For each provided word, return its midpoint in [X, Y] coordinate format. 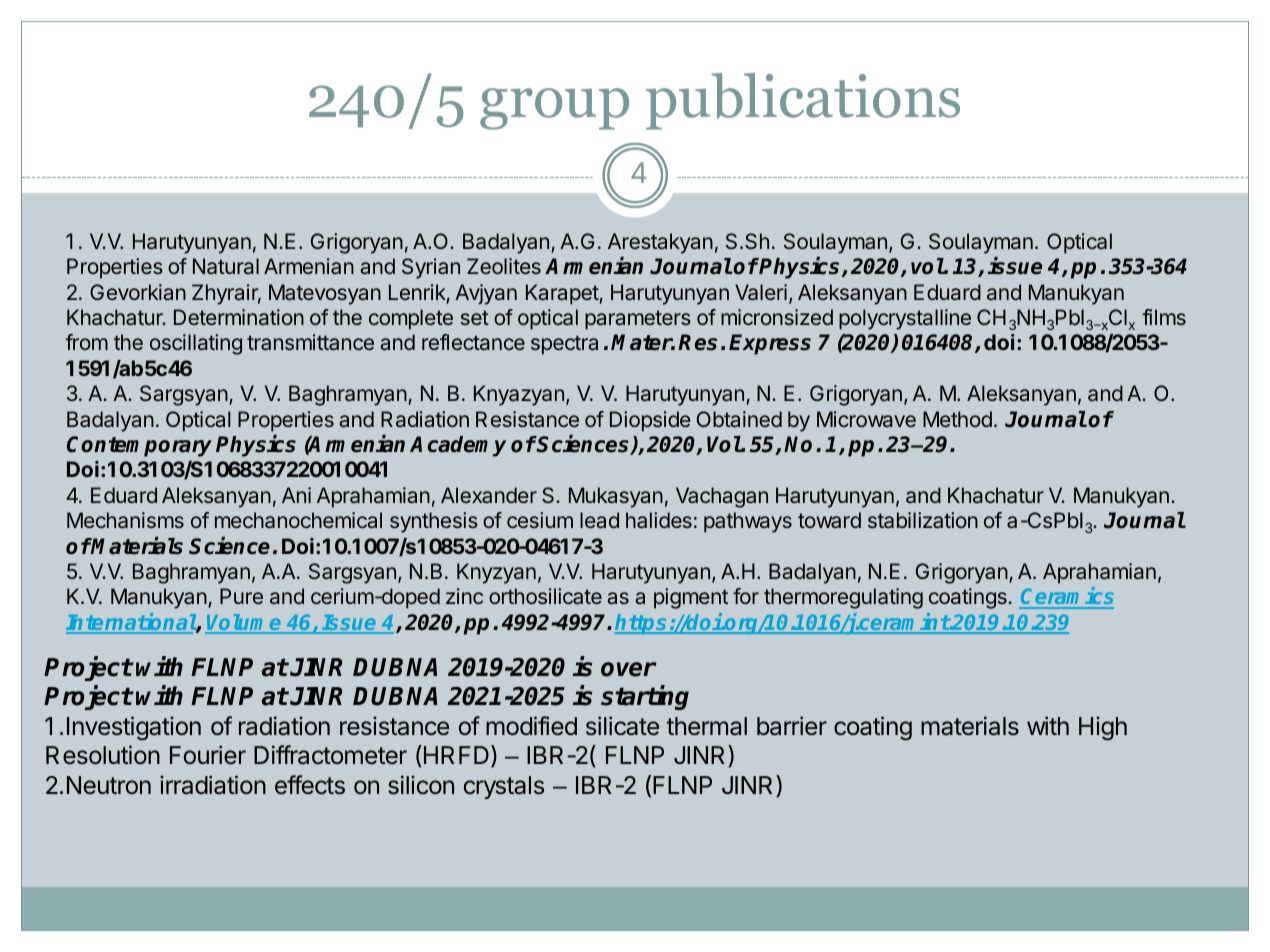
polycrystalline [905, 319]
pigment [691, 598]
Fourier [208, 755]
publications [803, 101]
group [554, 109]
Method [957, 419]
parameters [638, 320]
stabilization [923, 520]
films [1164, 317]
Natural [226, 266]
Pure [241, 596]
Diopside [650, 421]
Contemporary [139, 446]
